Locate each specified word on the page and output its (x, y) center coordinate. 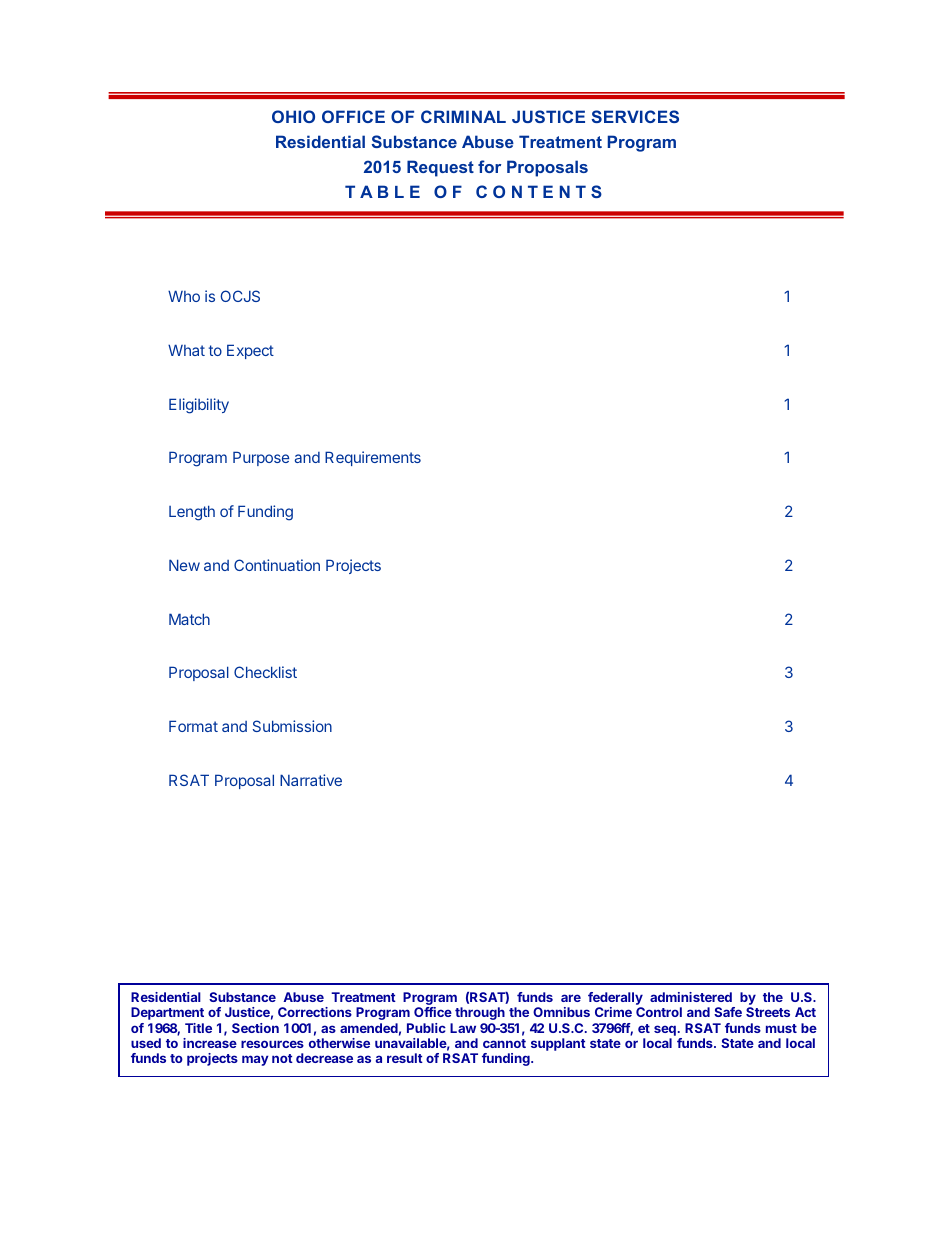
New (184, 565)
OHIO (293, 116)
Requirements (373, 458)
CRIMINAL (463, 116)
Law (463, 1028)
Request (440, 168)
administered (691, 997)
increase (210, 1043)
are (571, 998)
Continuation (277, 565)
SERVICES (635, 116)
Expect (250, 351)
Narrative (311, 780)
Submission (292, 726)
